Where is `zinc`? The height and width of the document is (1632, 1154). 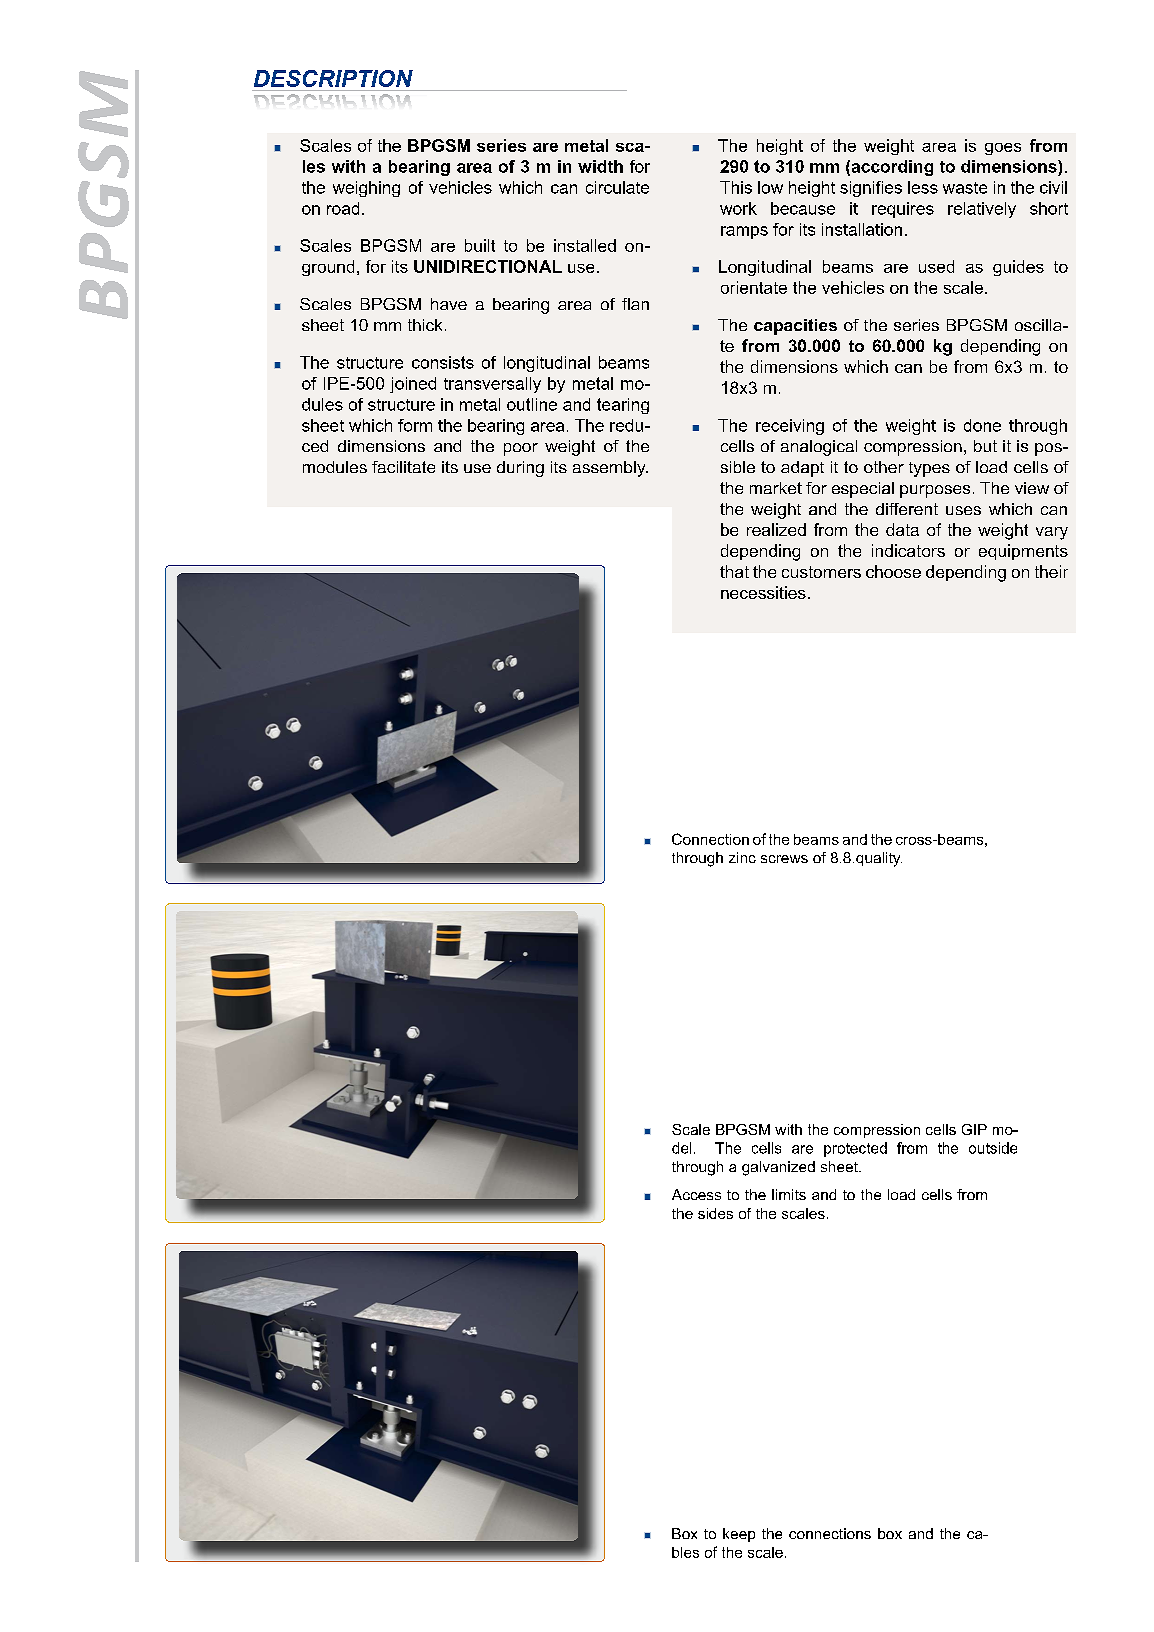 zinc is located at coordinates (742, 857).
